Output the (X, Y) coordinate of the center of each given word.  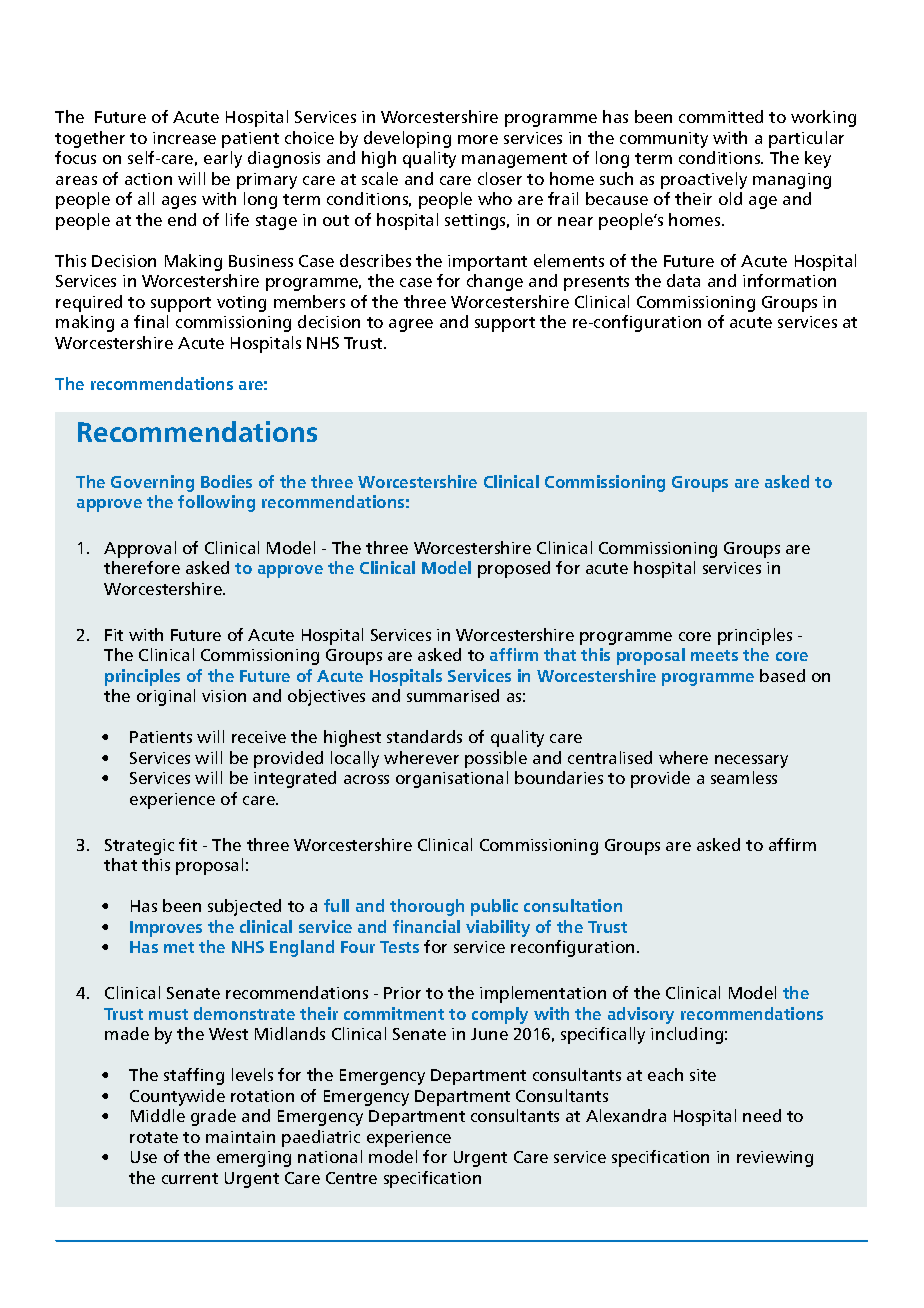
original (166, 697)
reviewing (775, 1159)
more (478, 139)
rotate (154, 1137)
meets (714, 655)
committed (721, 116)
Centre (351, 1178)
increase (184, 138)
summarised (453, 695)
